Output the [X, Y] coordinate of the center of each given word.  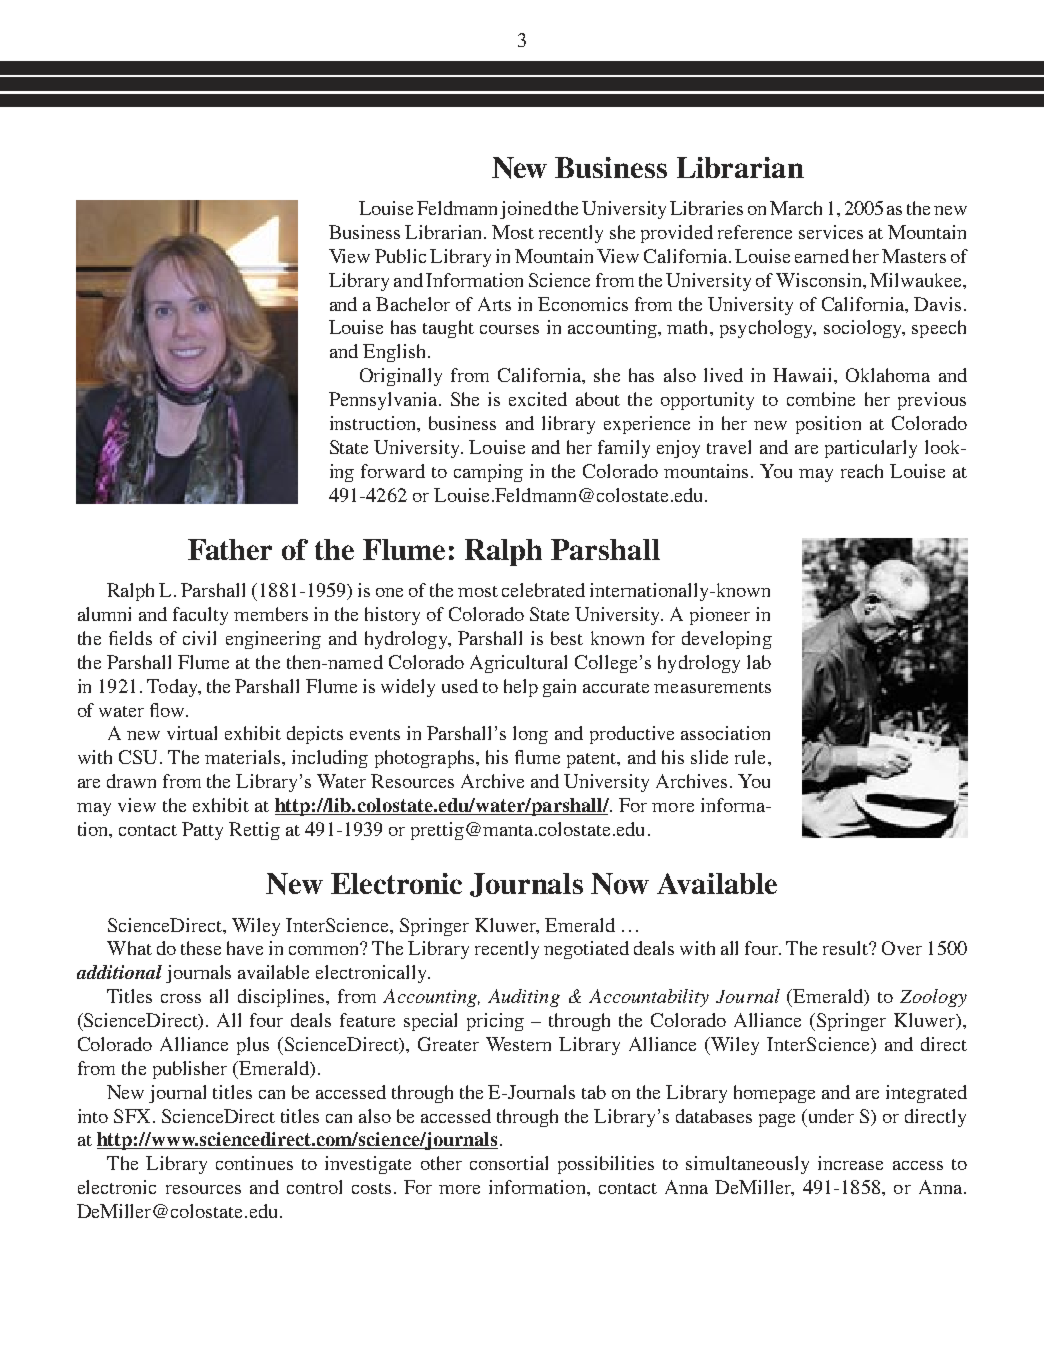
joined [526, 210]
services [831, 232]
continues [254, 1163]
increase [850, 1163]
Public [400, 256]
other [441, 1163]
